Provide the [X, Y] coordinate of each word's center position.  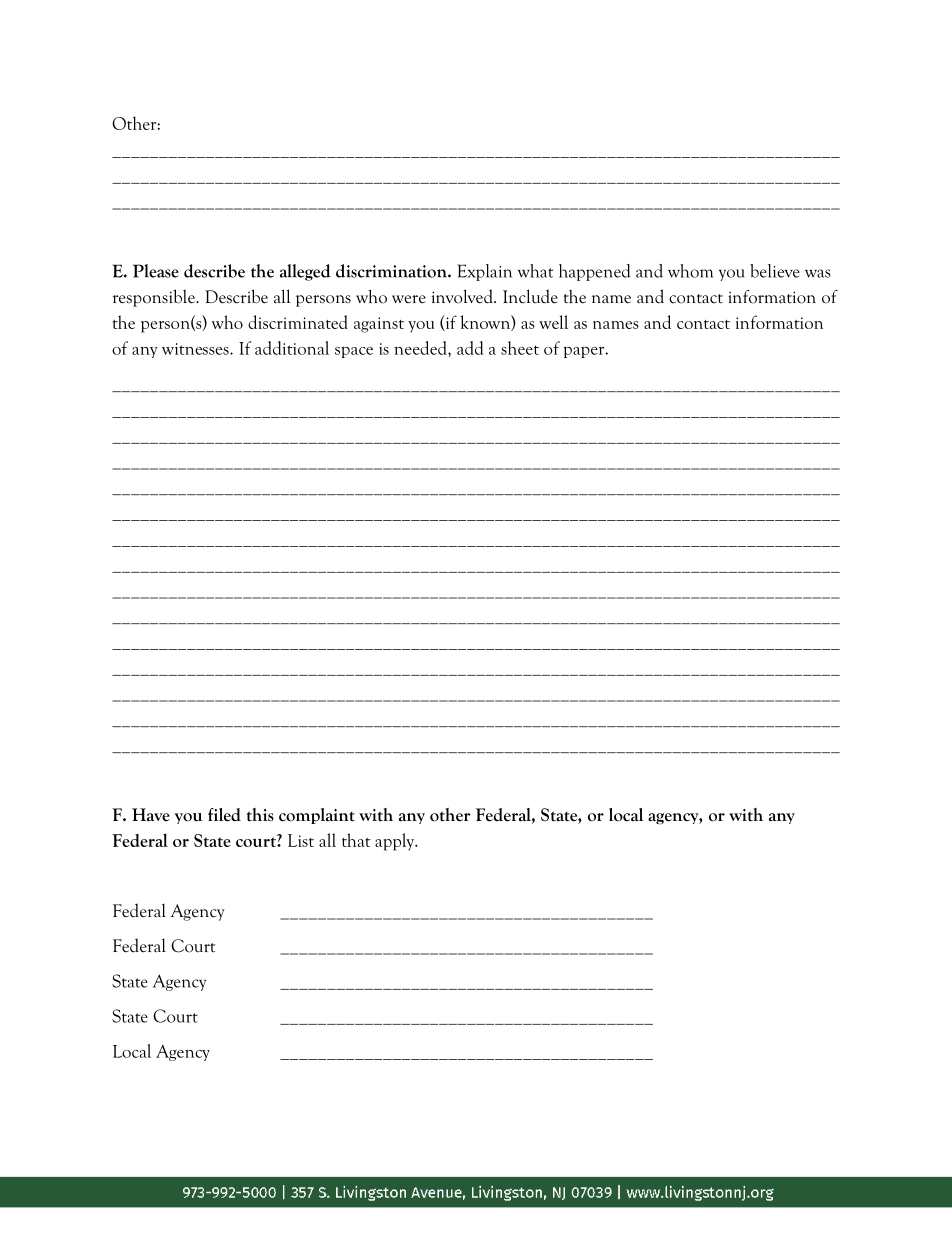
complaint [317, 816]
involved [463, 296]
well [553, 322]
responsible [154, 298]
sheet [520, 348]
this [260, 815]
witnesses [196, 349]
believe [775, 271]
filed [224, 815]
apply [396, 842]
